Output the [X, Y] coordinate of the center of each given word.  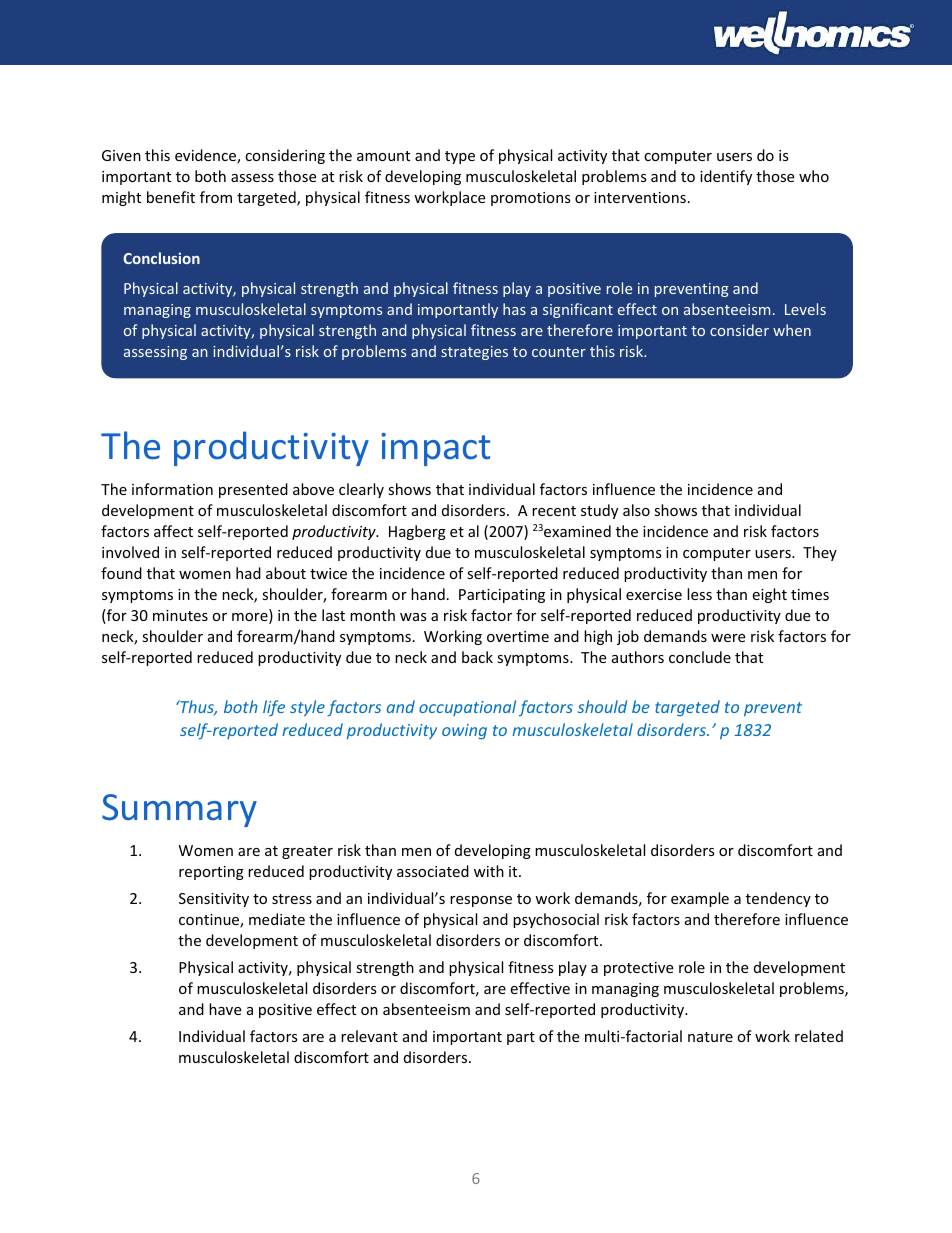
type [460, 157]
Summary [179, 810]
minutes [180, 615]
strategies [474, 353]
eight [769, 595]
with [489, 871]
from [216, 197]
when [792, 330]
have [225, 1009]
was [413, 617]
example [700, 899]
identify [726, 177]
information [172, 489]
